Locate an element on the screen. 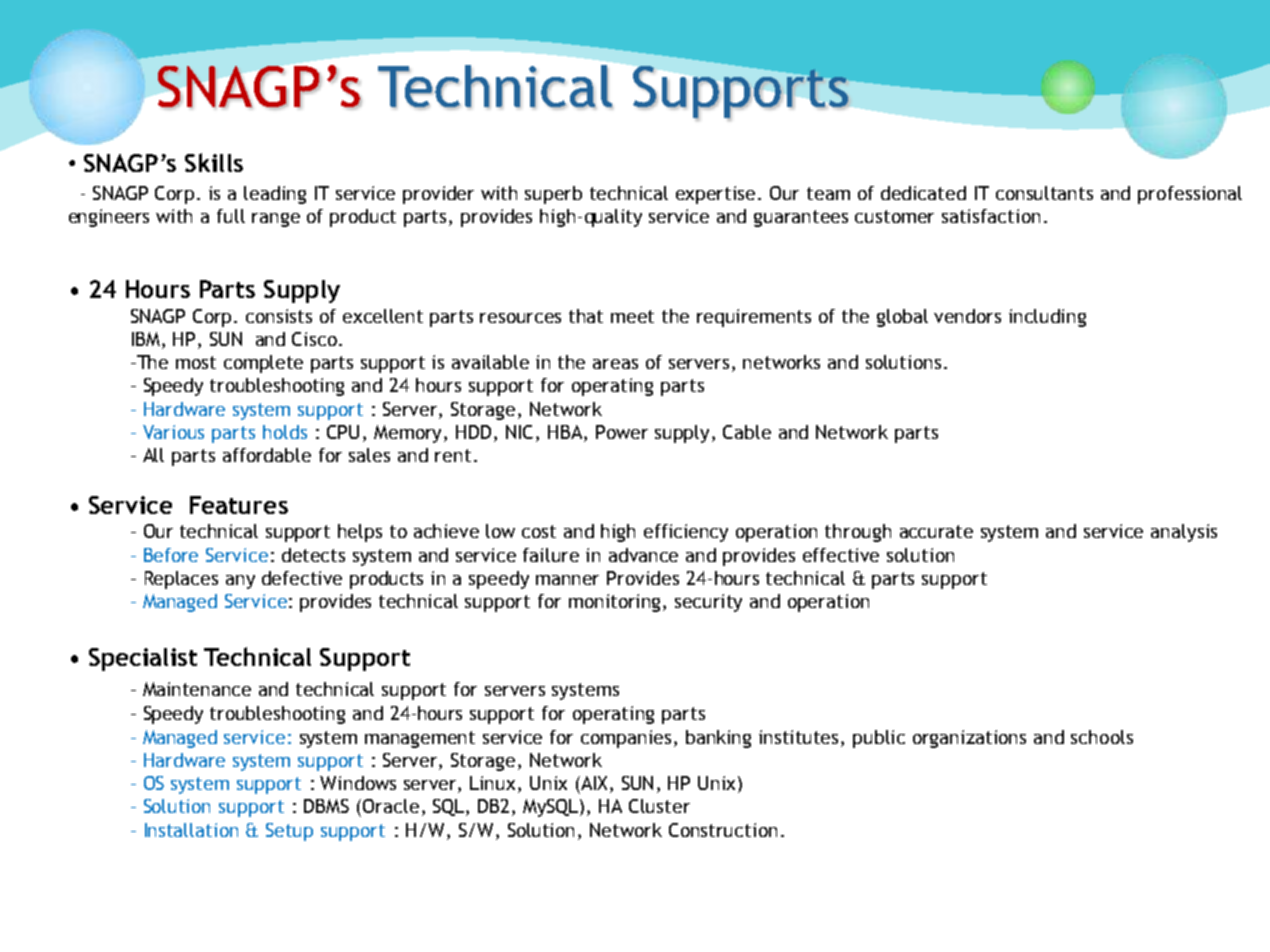 The image size is (1270, 952). efficiency is located at coordinates (686, 533).
